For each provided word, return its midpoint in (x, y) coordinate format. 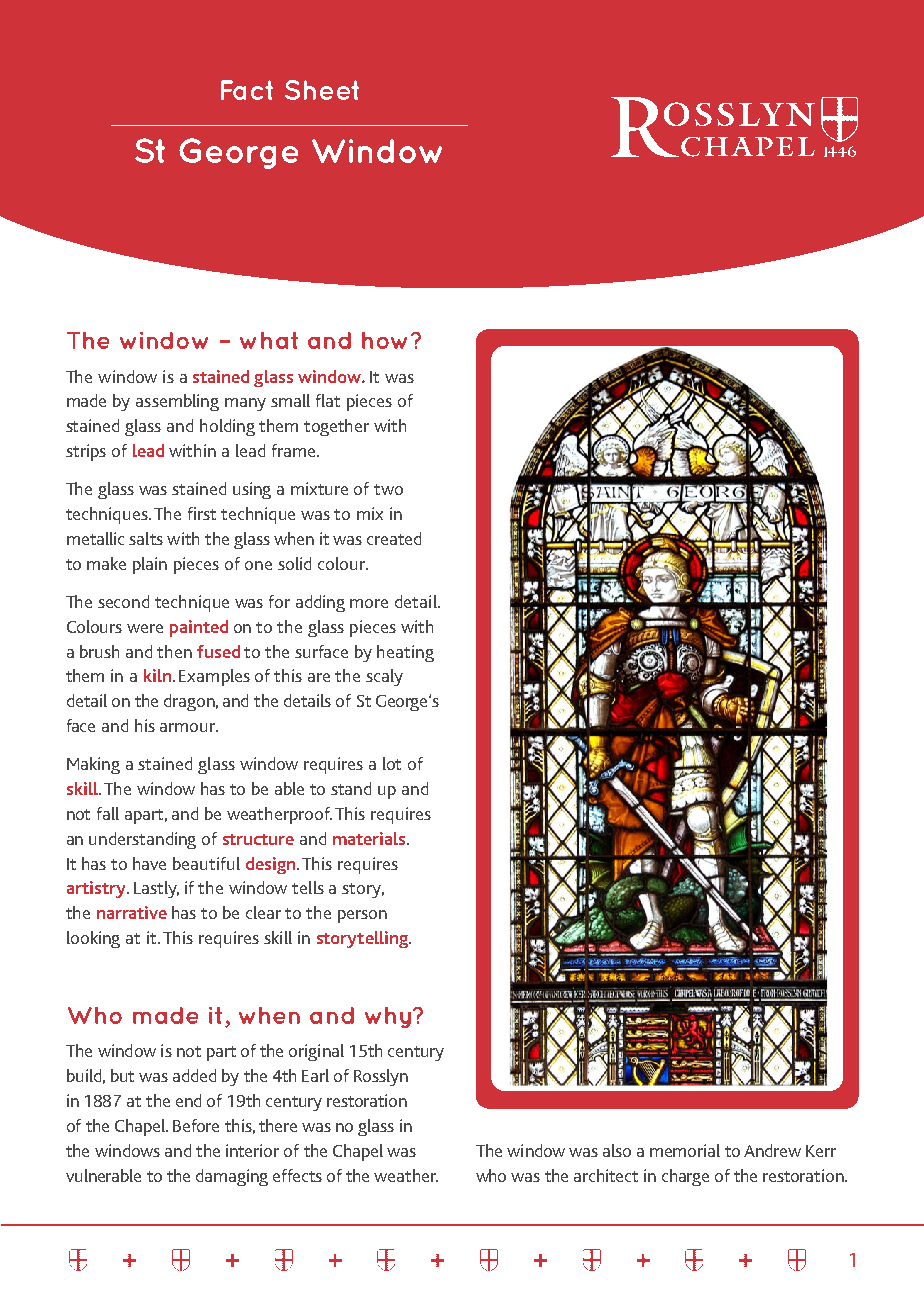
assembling (177, 402)
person (362, 916)
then (174, 651)
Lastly (156, 889)
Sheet (322, 90)
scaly (384, 677)
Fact (247, 90)
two (388, 489)
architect (606, 1175)
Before (196, 1125)
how (384, 340)
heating (405, 653)
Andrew (772, 1150)
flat (328, 400)
